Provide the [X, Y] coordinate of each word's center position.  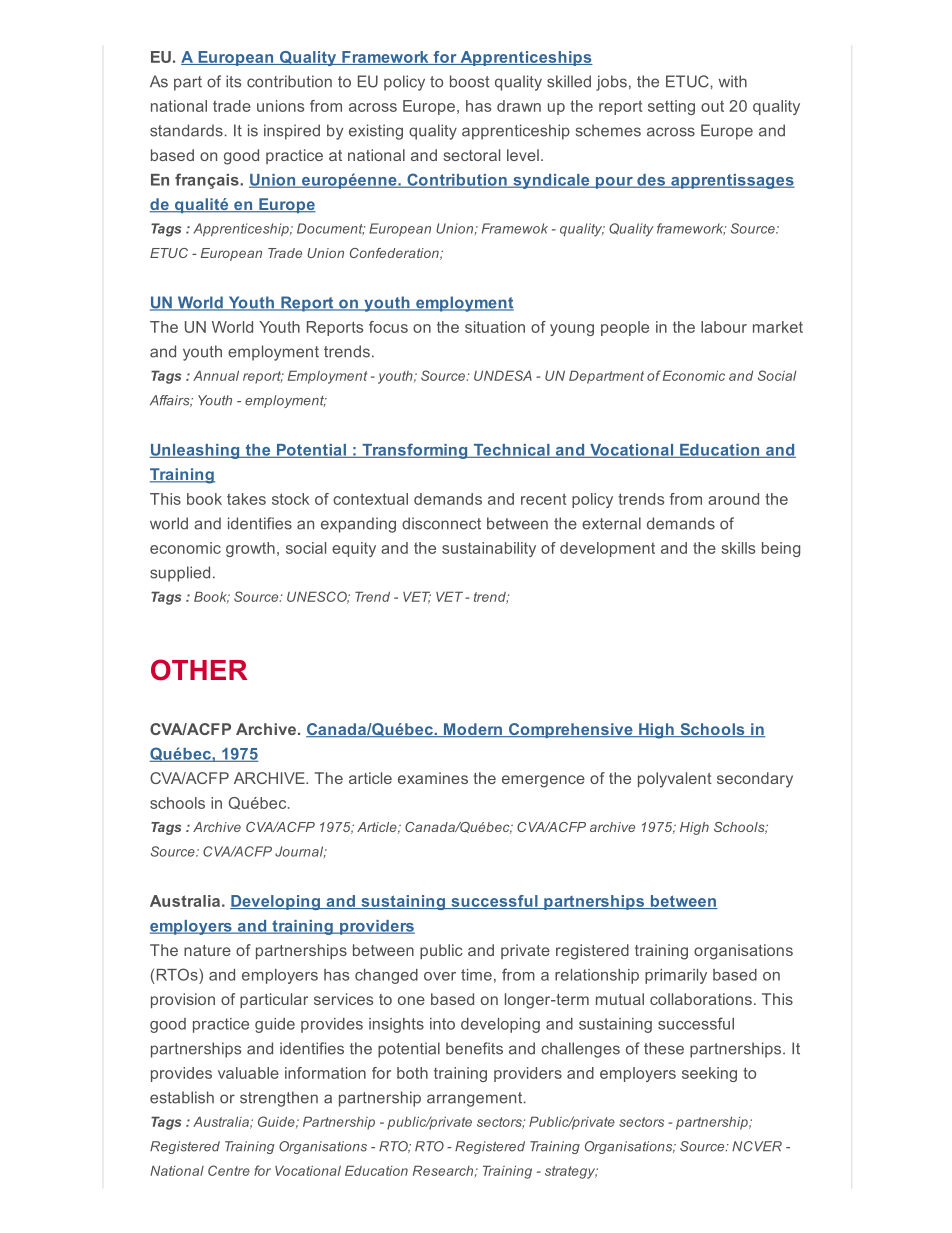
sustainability [489, 549]
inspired [292, 132]
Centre [229, 1170]
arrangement [476, 1099]
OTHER [199, 670]
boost [470, 81]
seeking [709, 1074]
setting [671, 107]
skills [738, 548]
